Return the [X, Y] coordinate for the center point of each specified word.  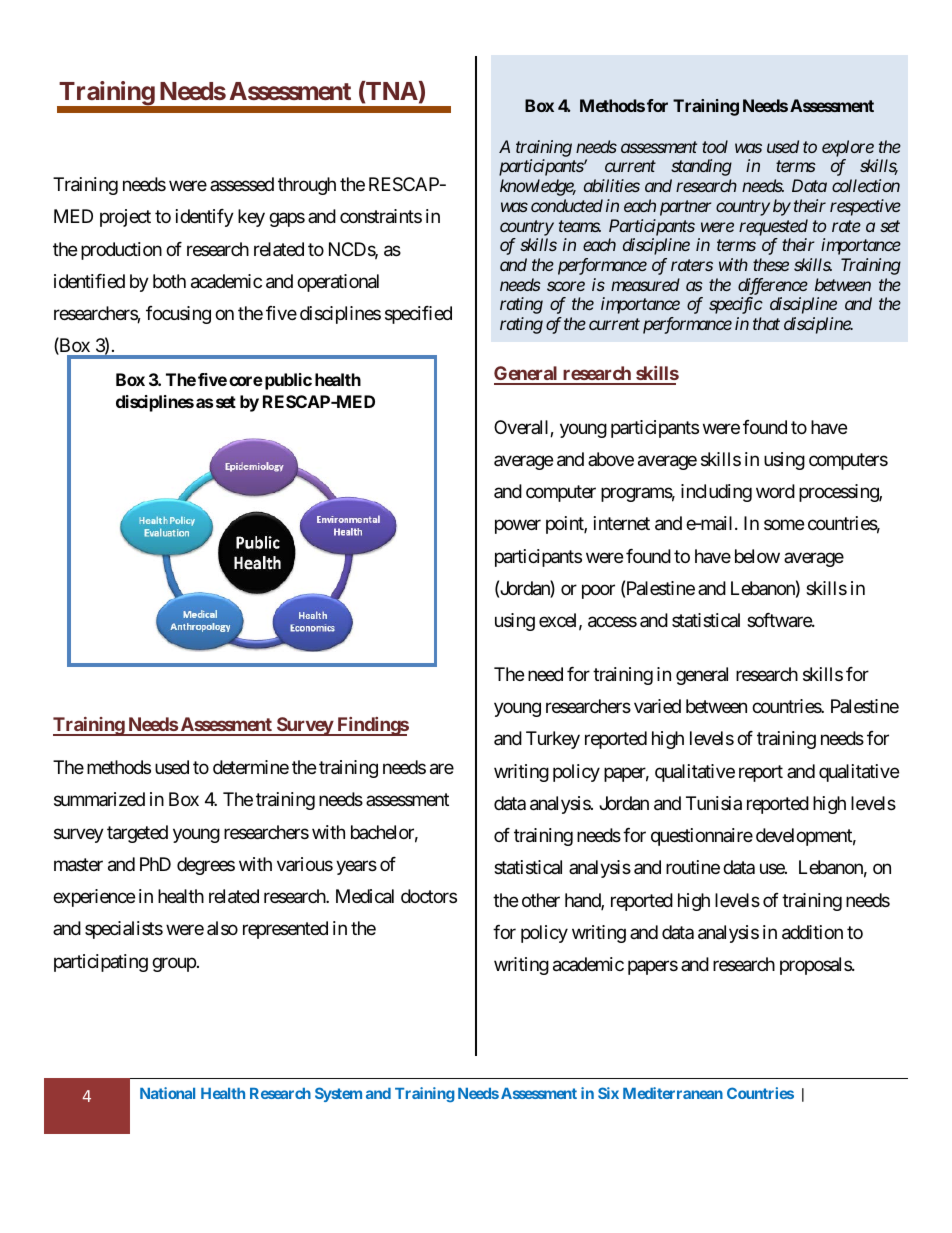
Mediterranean [673, 1093]
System [338, 1094]
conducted [567, 205]
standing [701, 167]
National [167, 1093]
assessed [242, 184]
